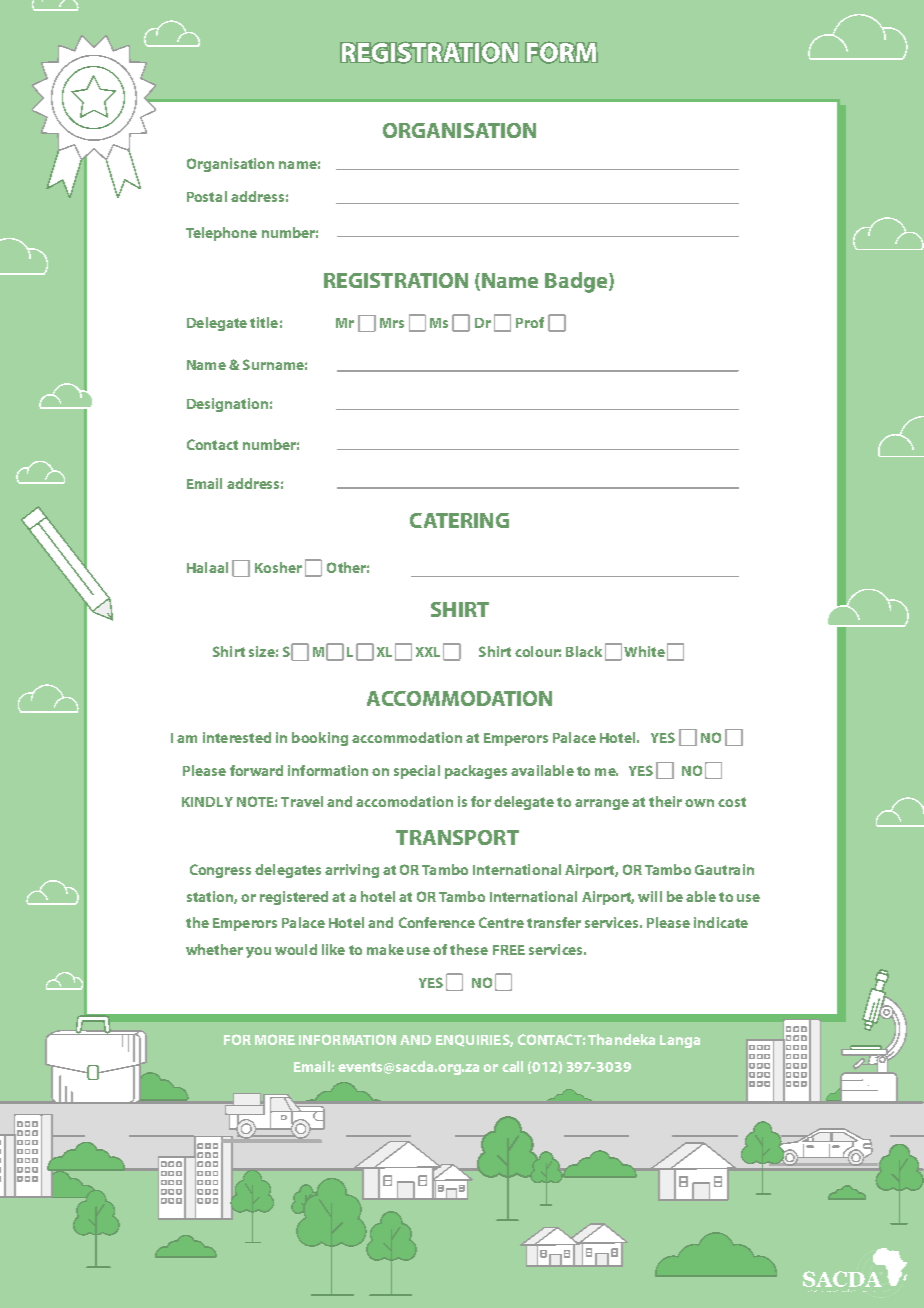  I want to click on call, so click(512, 1066).
